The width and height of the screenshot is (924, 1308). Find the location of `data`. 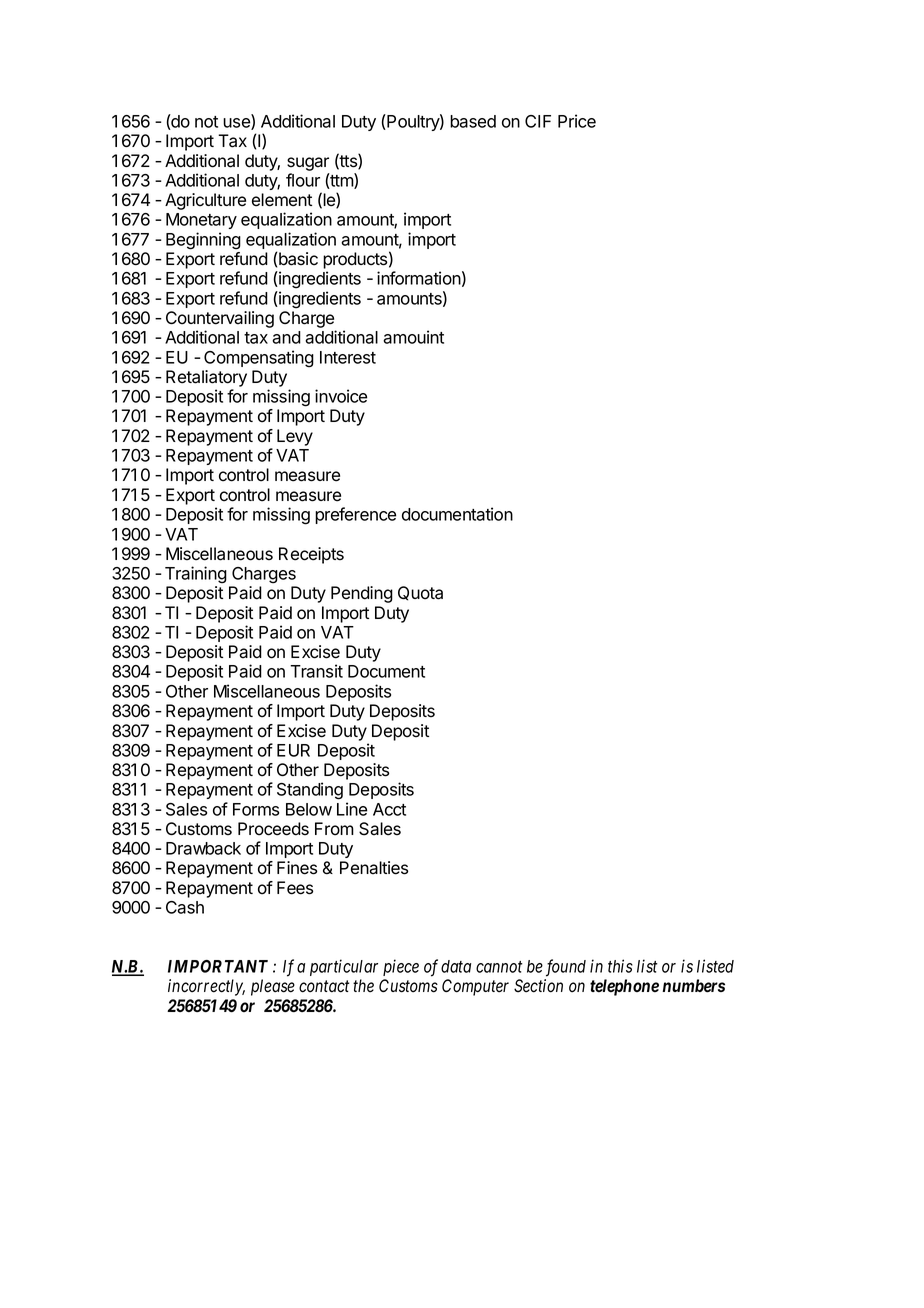

data is located at coordinates (456, 966).
